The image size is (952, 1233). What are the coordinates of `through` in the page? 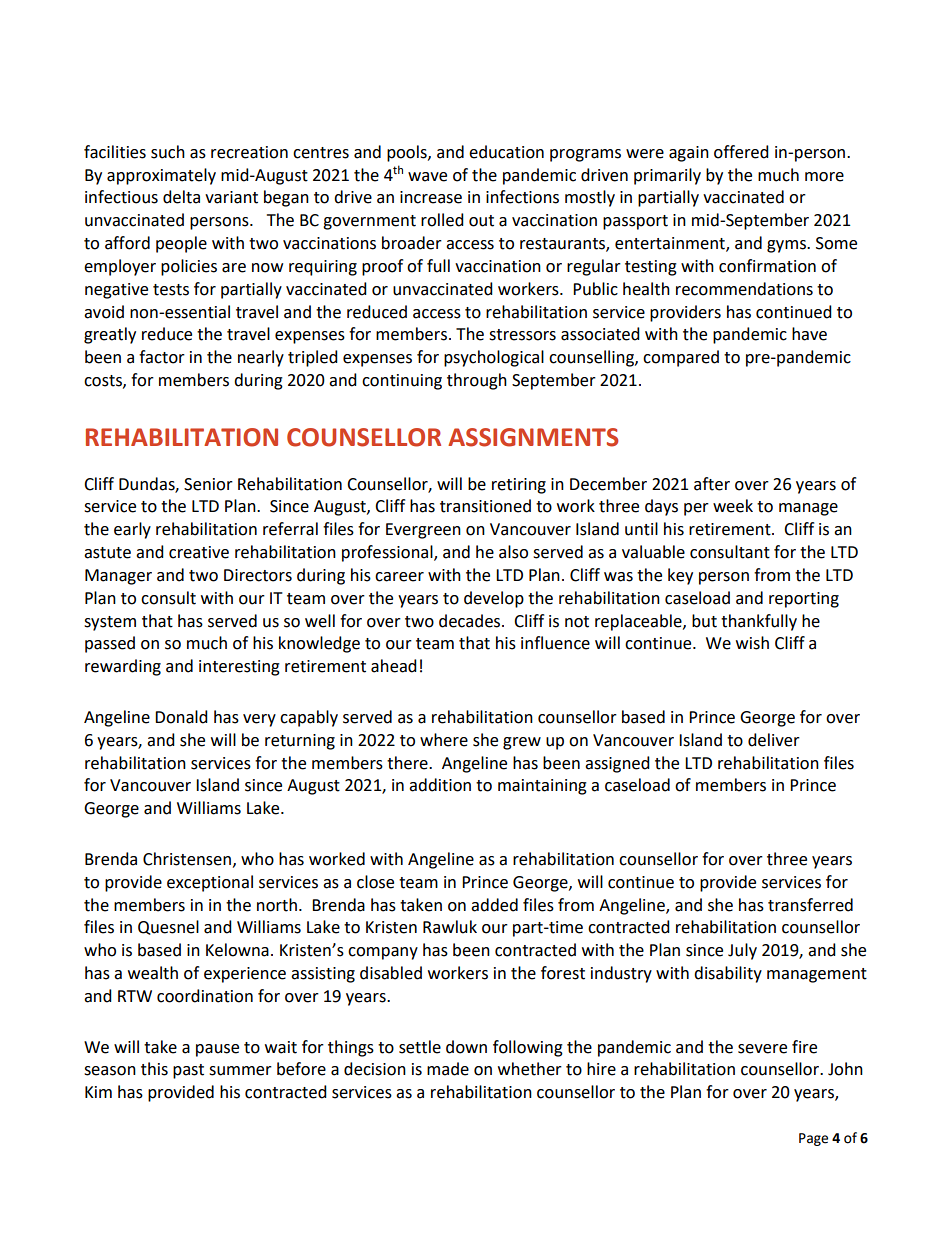 It's located at (477, 381).
